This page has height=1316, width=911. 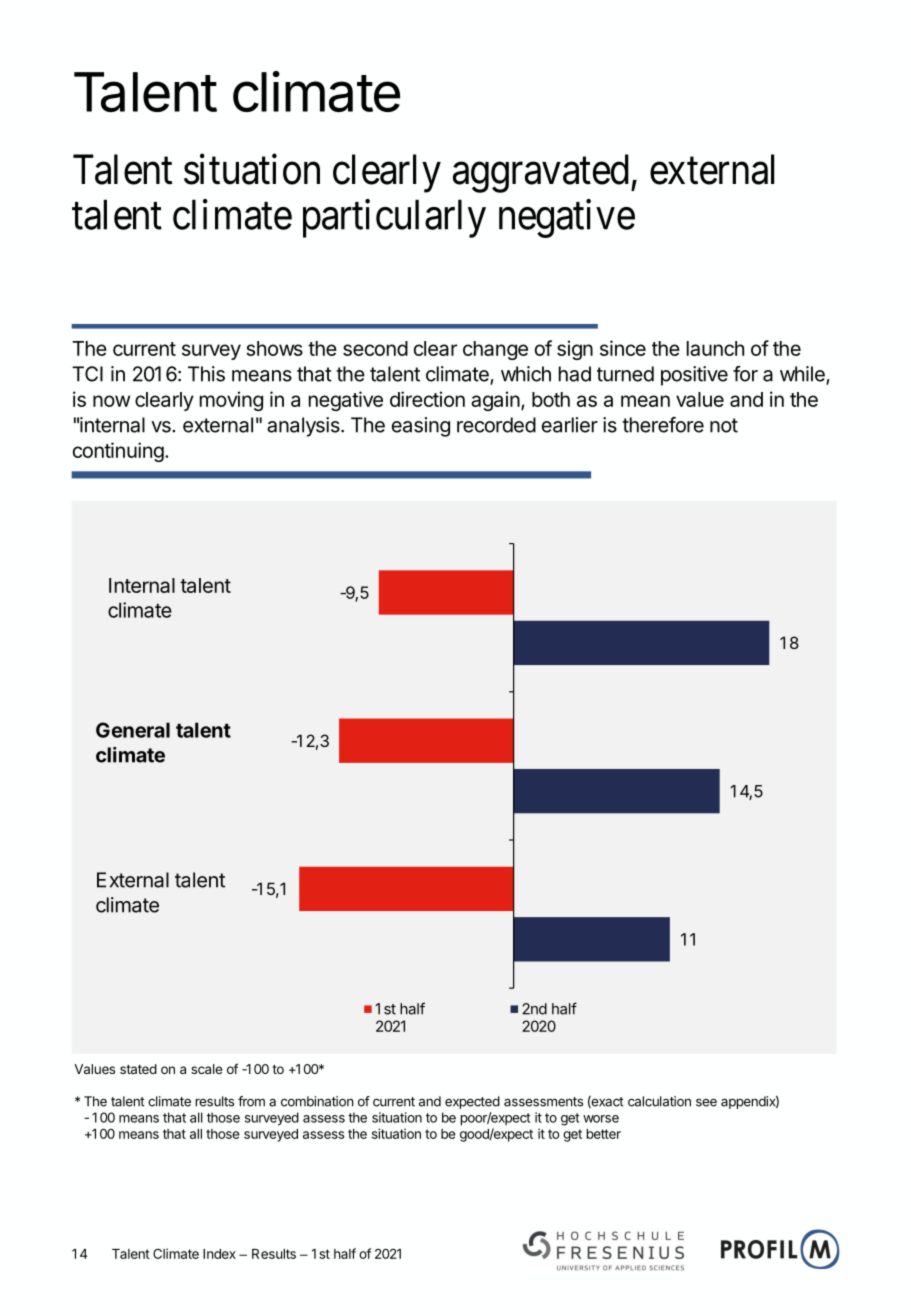 I want to click on easing, so click(x=421, y=427).
